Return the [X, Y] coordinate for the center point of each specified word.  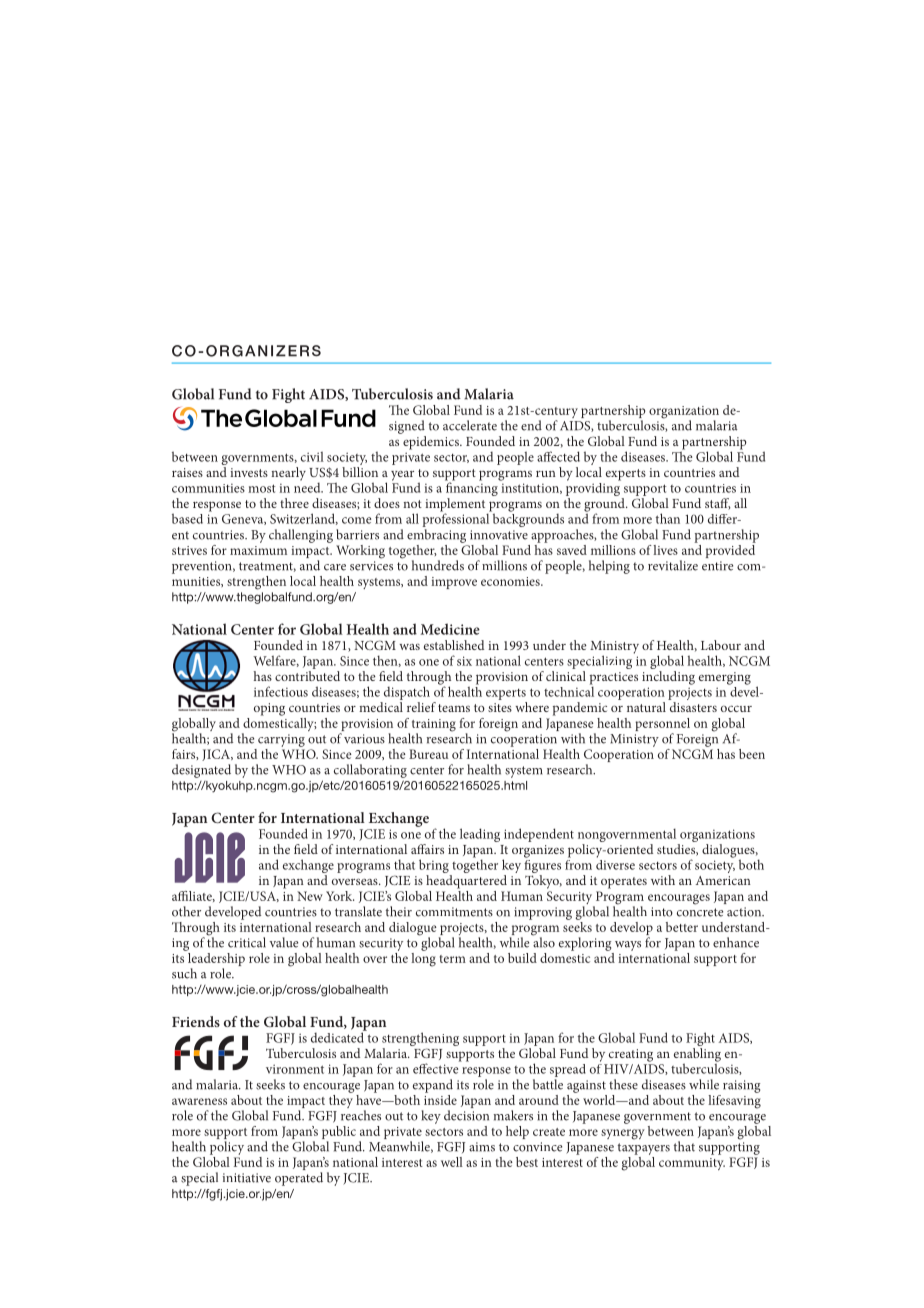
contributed [307, 676]
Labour [721, 645]
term [453, 959]
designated [201, 771]
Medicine [450, 629]
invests [249, 472]
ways [628, 946]
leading [480, 835]
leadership [215, 959]
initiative [247, 1178]
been [752, 754]
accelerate [470, 425]
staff [718, 504]
